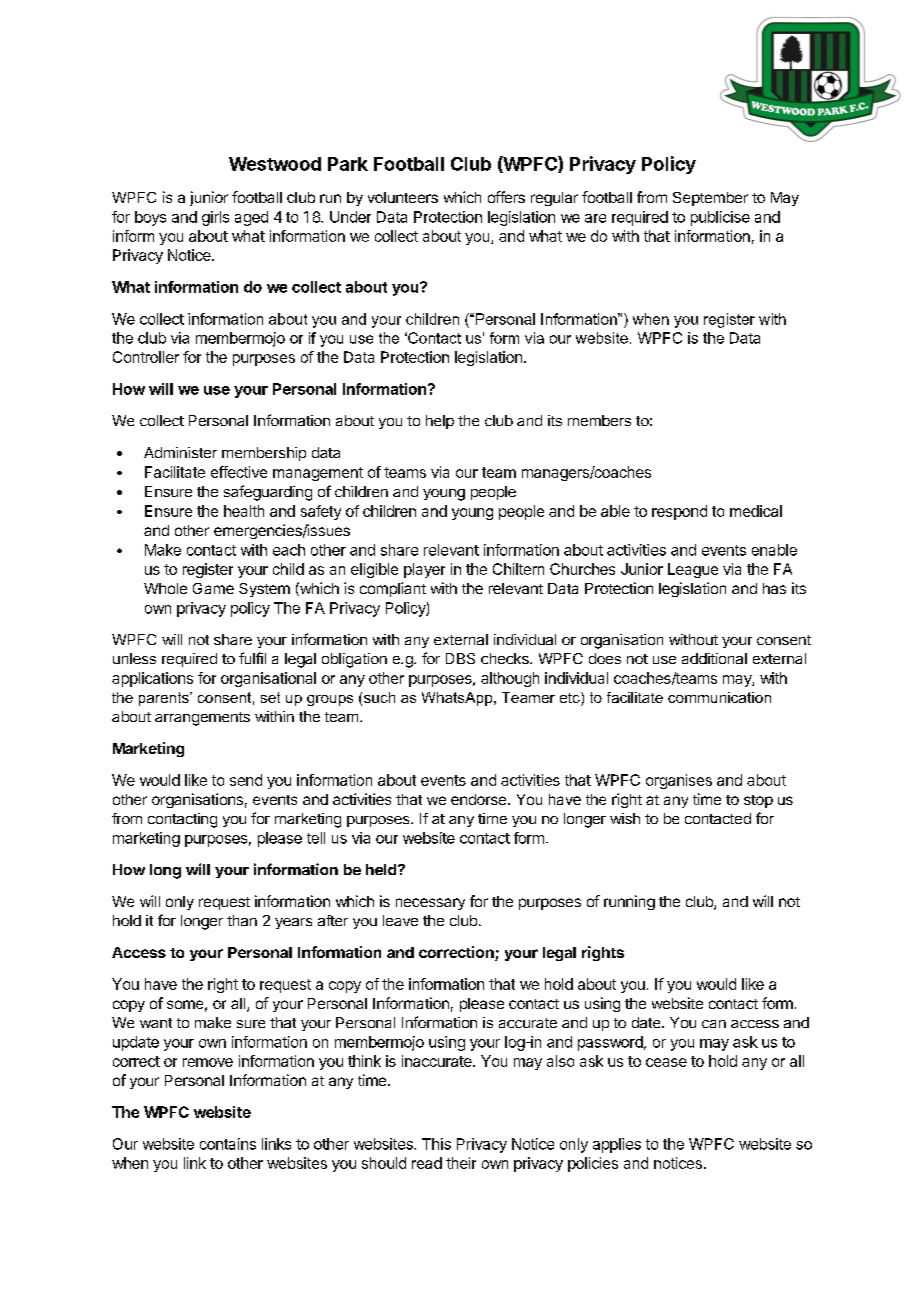  Describe the element at coordinates (440, 422) in the screenshot. I see `help` at that location.
